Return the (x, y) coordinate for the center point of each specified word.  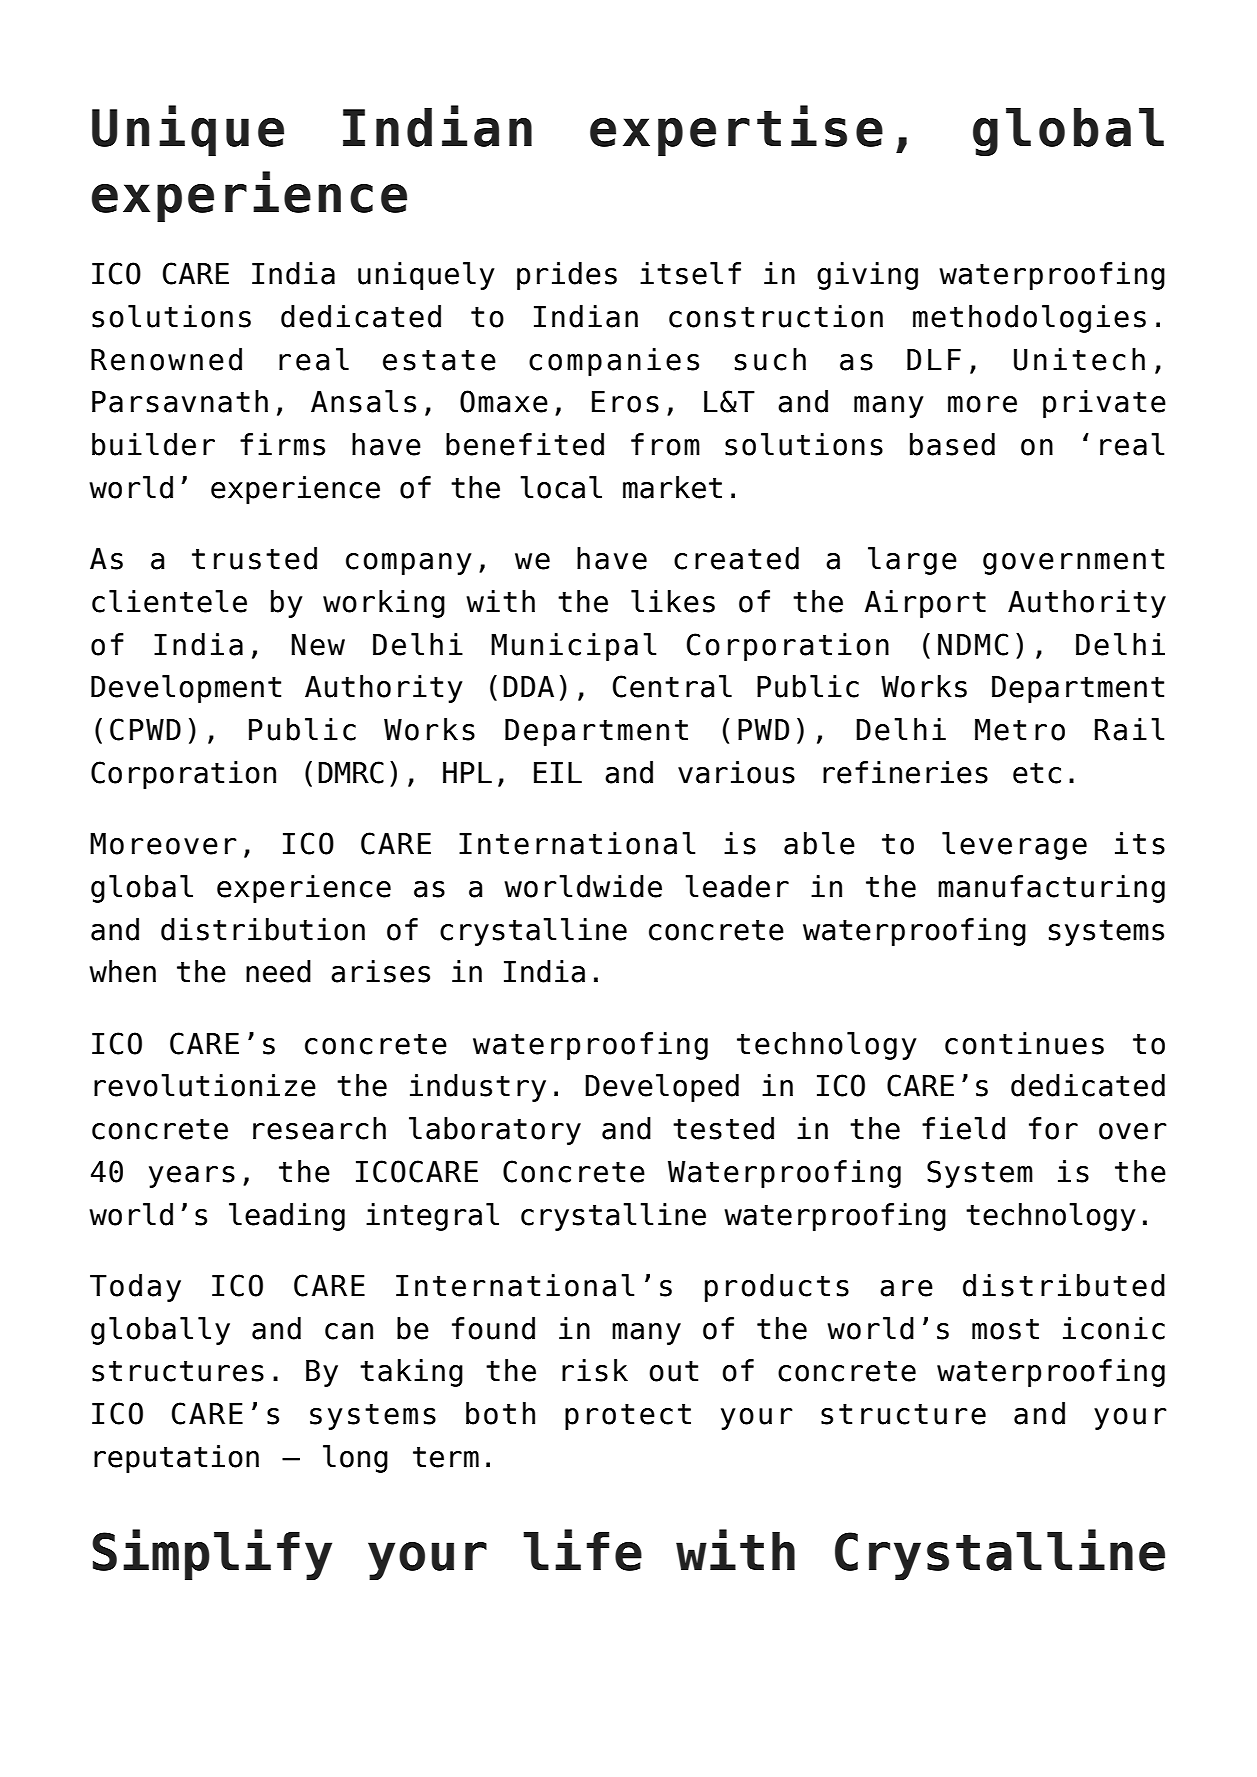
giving (867, 276)
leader (737, 886)
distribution (263, 929)
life (582, 1550)
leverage (1014, 846)
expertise (736, 130)
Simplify (212, 1554)
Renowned (166, 359)
